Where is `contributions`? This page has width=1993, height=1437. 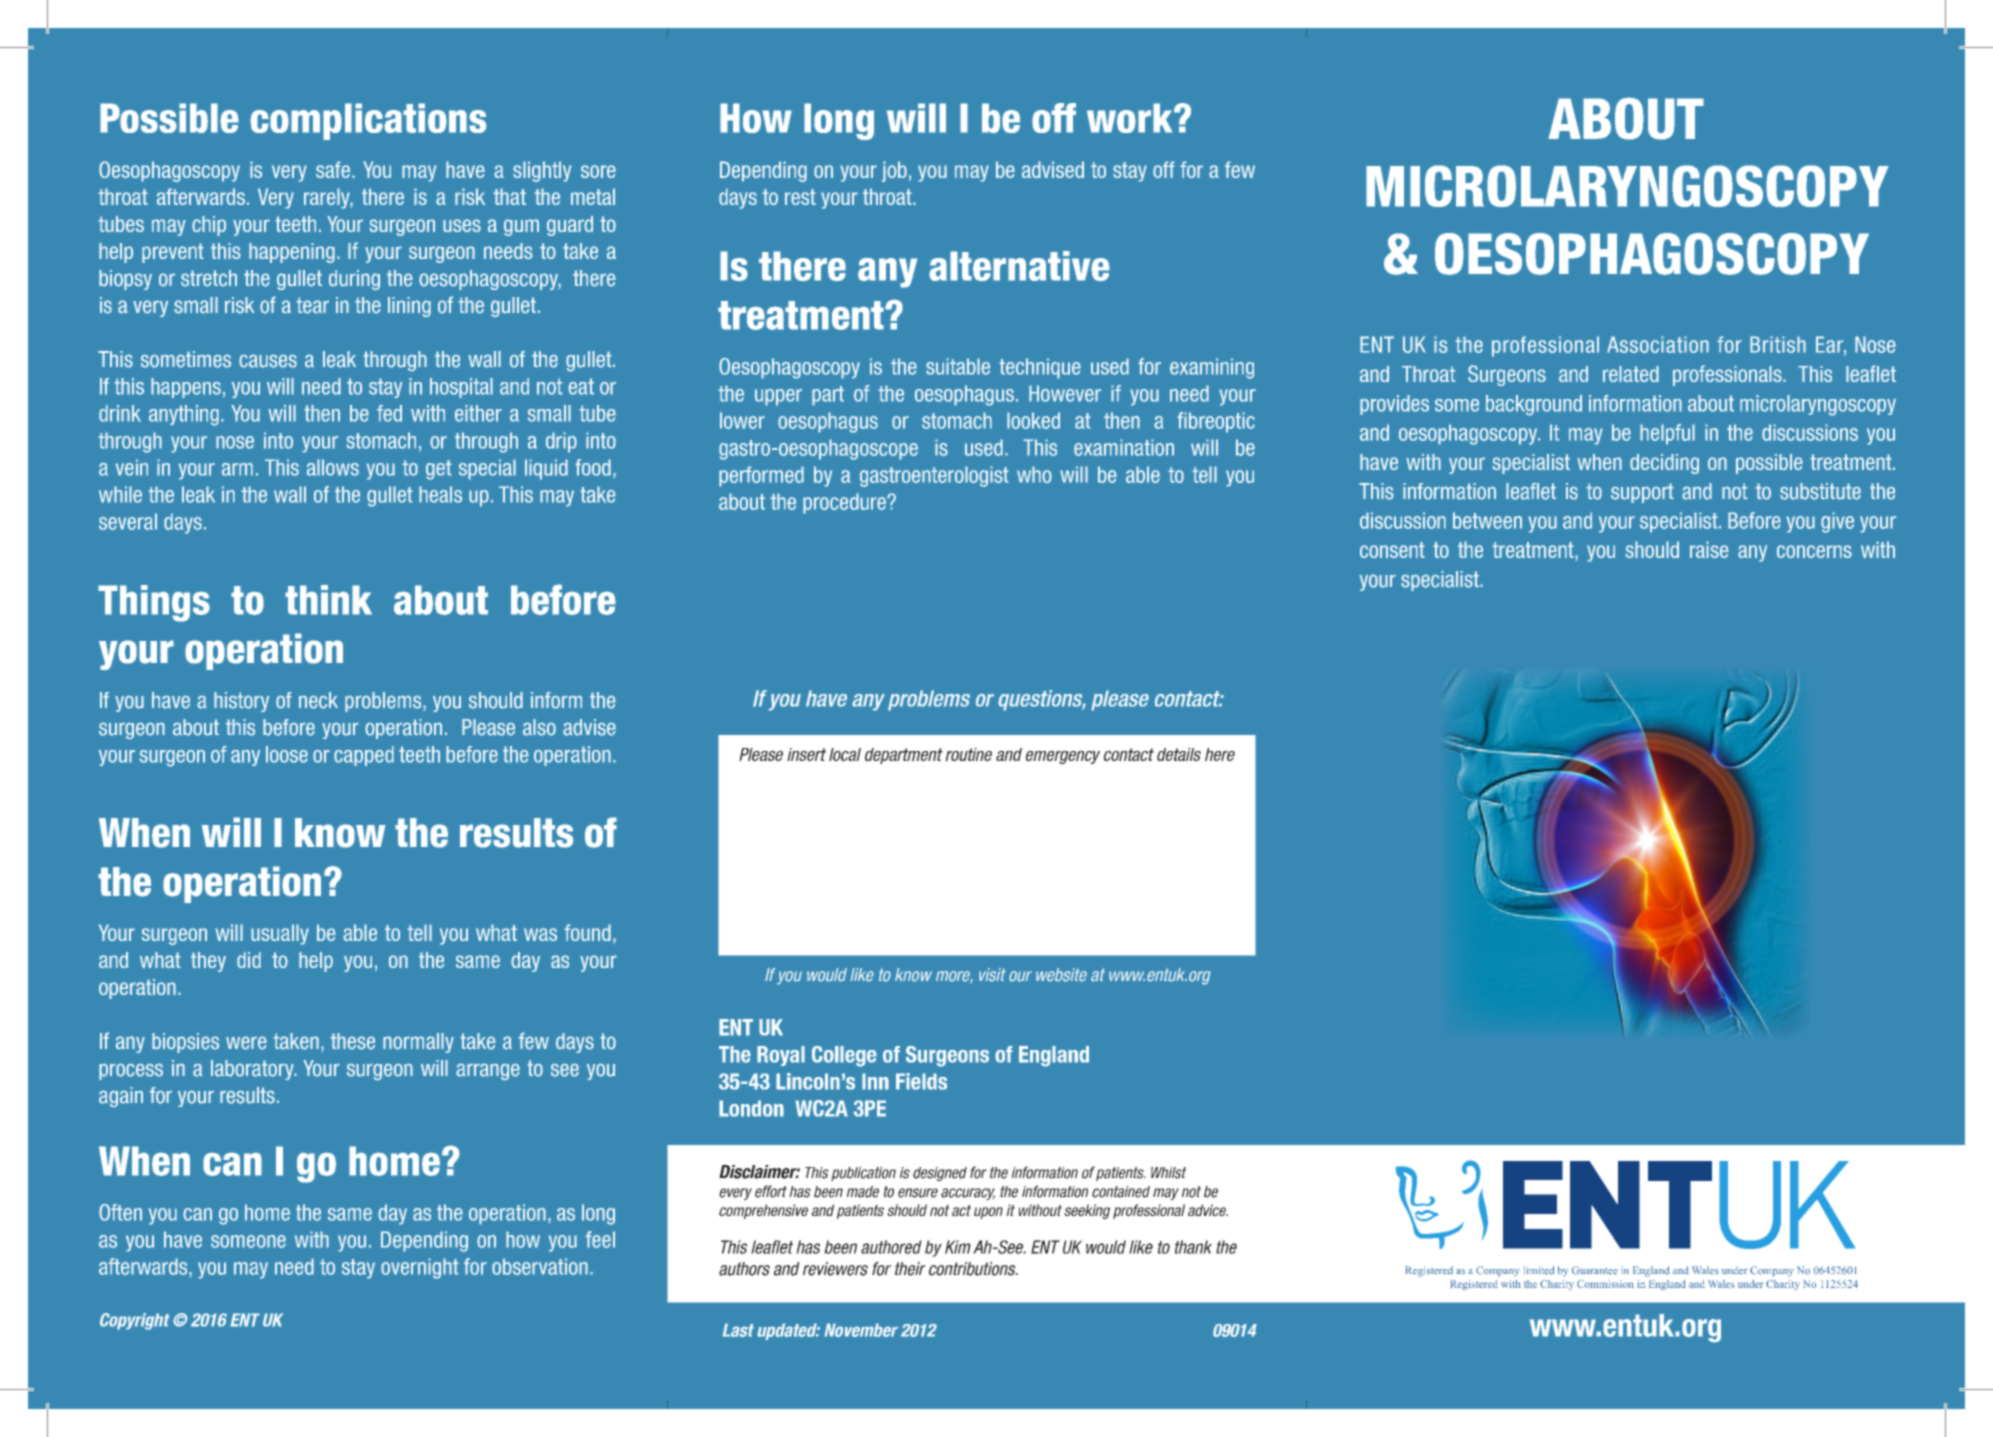
contributions is located at coordinates (973, 1269).
